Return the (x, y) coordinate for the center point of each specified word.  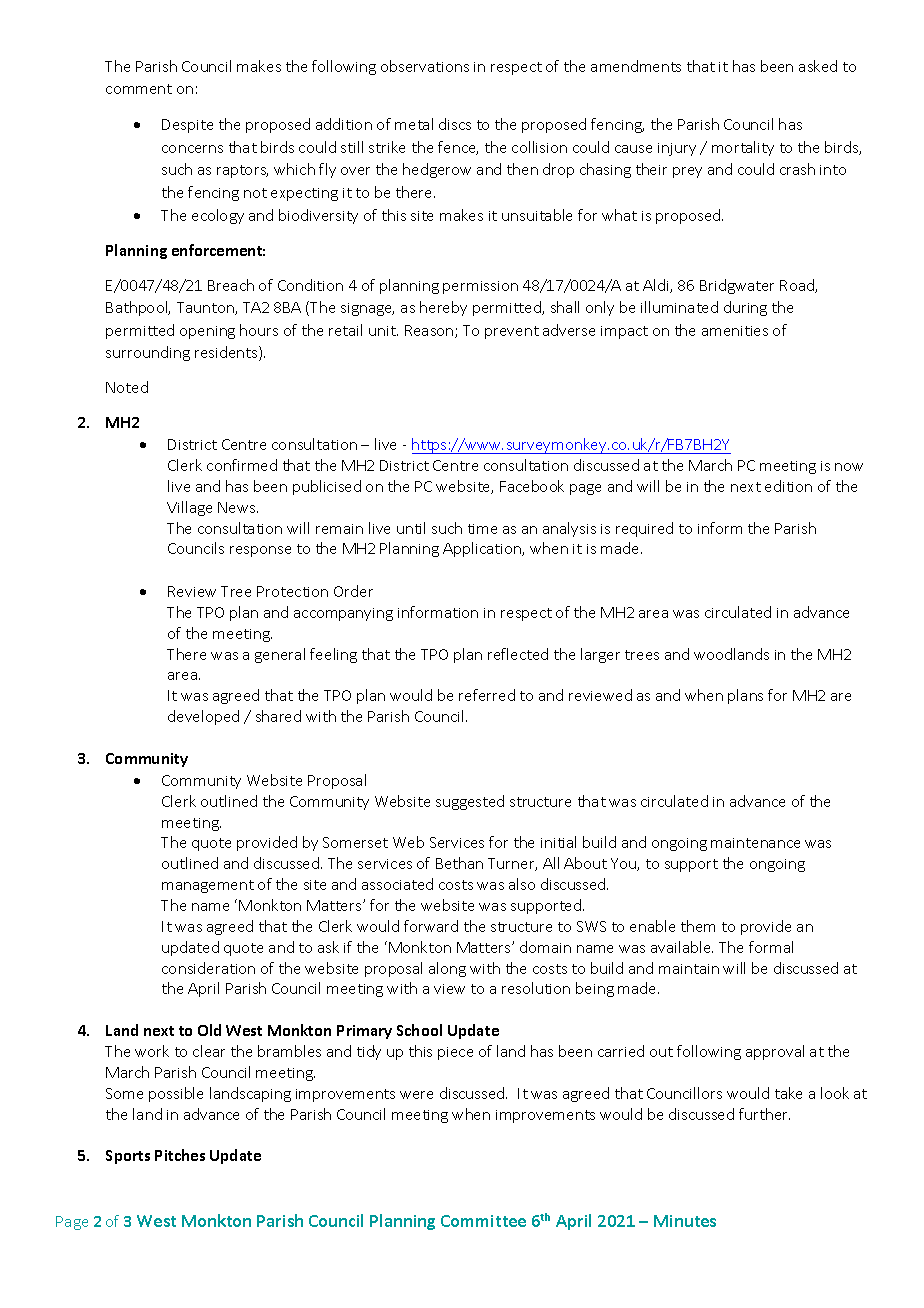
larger (600, 655)
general (280, 655)
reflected (518, 654)
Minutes (685, 1221)
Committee (483, 1221)
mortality (743, 148)
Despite (187, 126)
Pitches (180, 1155)
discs (455, 124)
